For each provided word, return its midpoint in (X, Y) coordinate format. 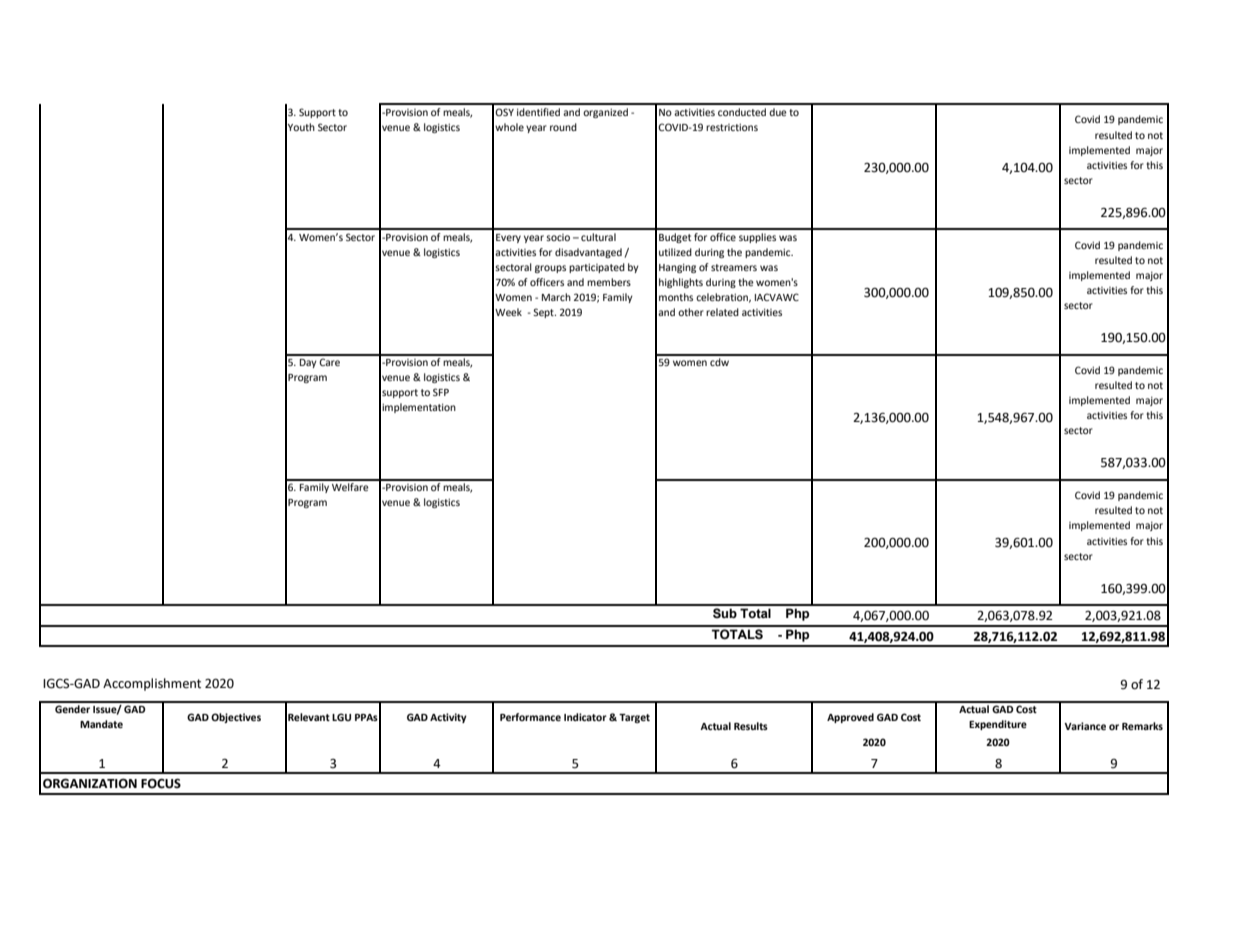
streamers (734, 267)
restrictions (732, 127)
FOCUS (161, 783)
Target (634, 718)
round (563, 127)
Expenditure (998, 725)
